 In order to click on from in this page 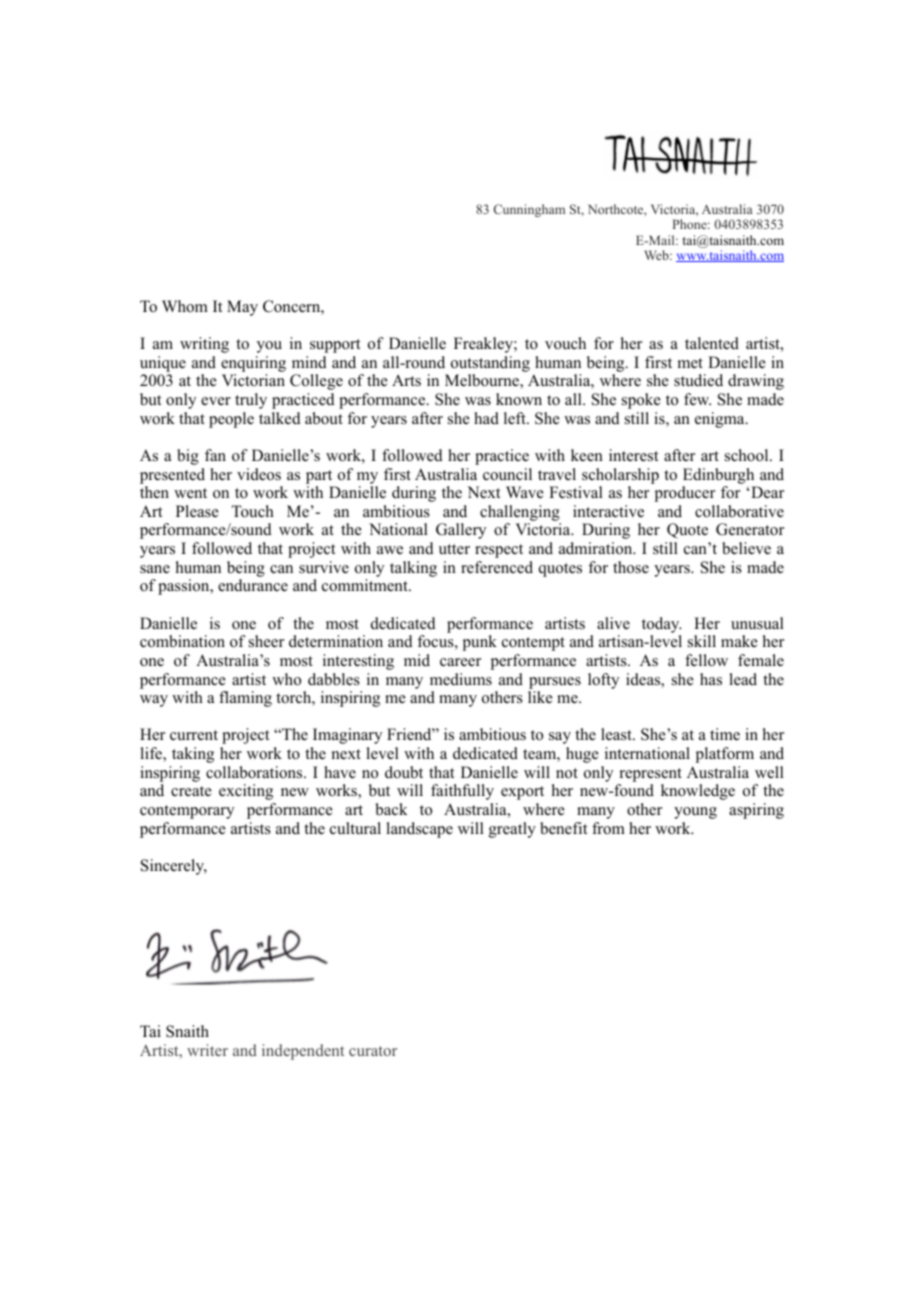, I will do `click(608, 828)`.
